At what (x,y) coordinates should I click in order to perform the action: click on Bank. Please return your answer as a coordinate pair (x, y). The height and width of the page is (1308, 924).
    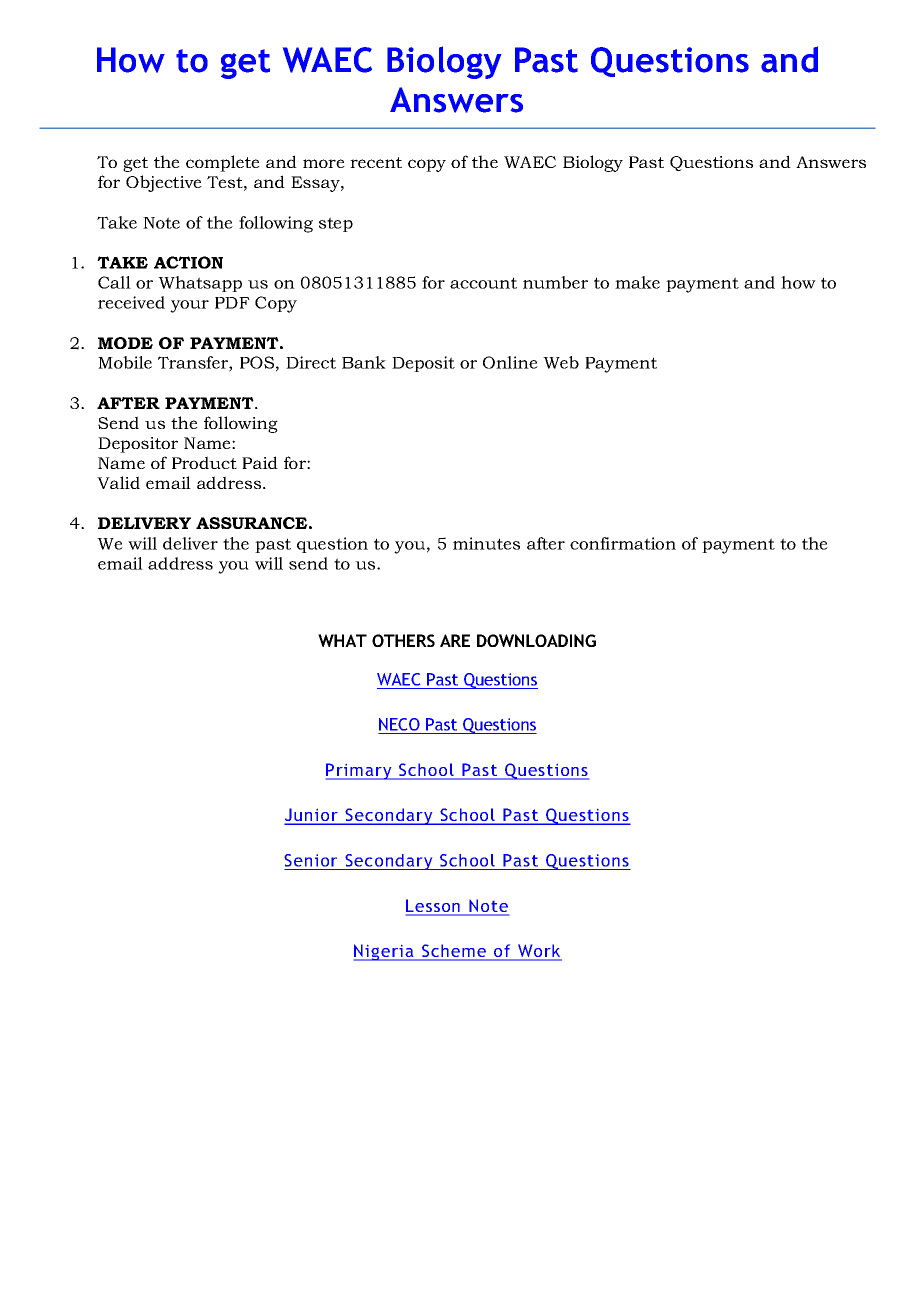
    Looking at the image, I should click on (364, 362).
